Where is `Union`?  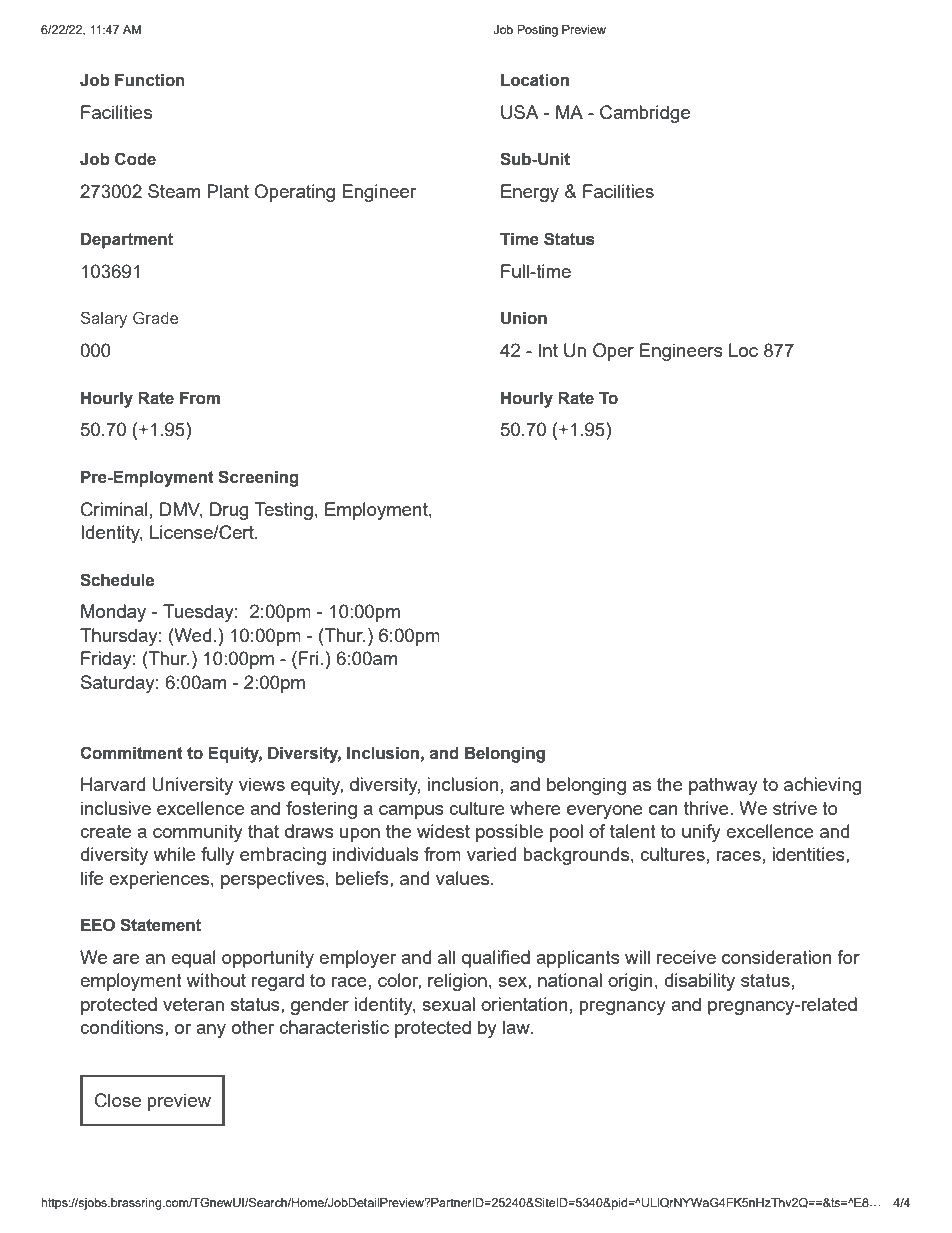
Union is located at coordinates (524, 318).
